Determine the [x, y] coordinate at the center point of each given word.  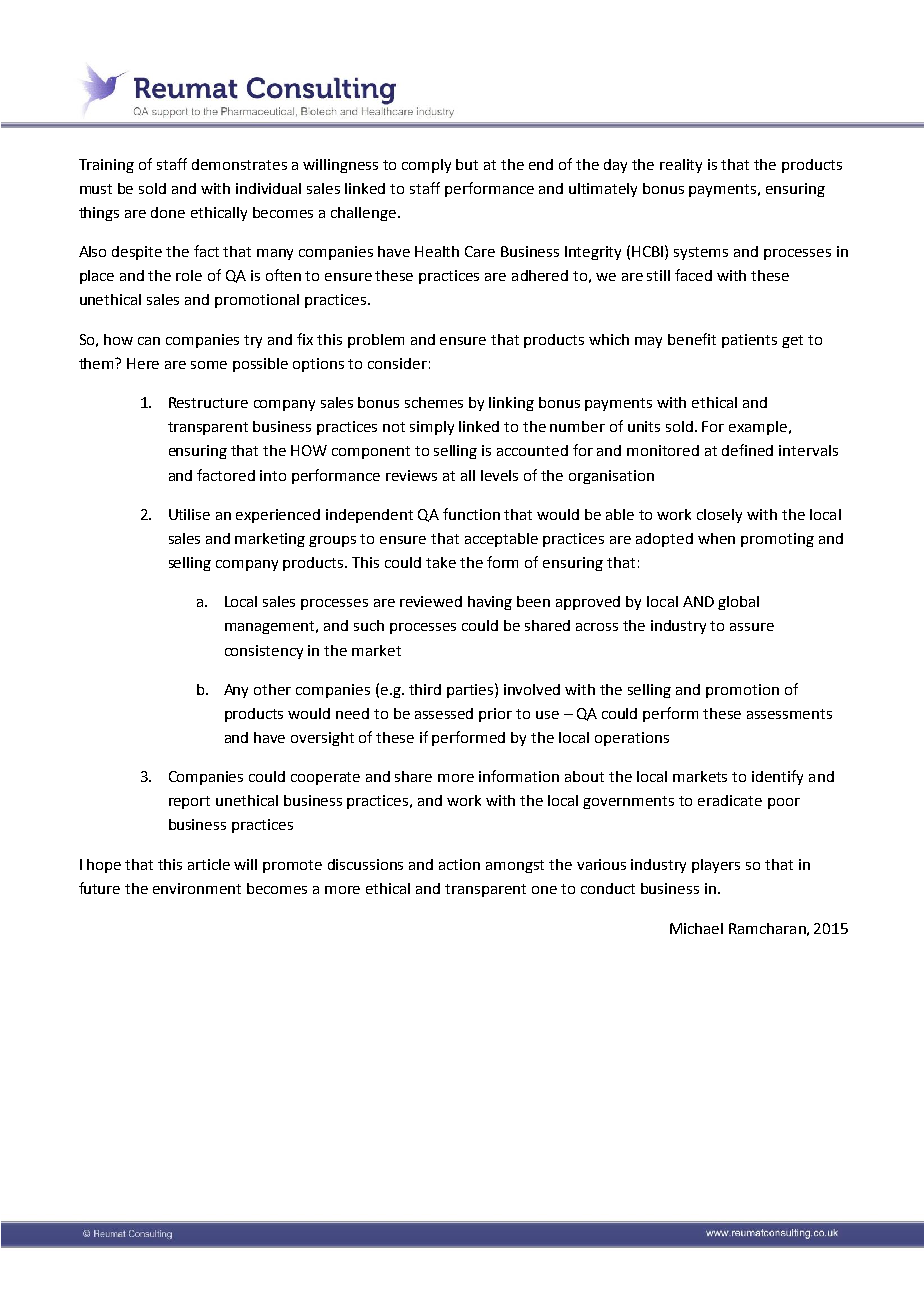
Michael [696, 928]
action [459, 864]
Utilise [189, 514]
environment [197, 888]
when [716, 538]
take [441, 562]
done [168, 212]
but [467, 164]
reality [681, 166]
